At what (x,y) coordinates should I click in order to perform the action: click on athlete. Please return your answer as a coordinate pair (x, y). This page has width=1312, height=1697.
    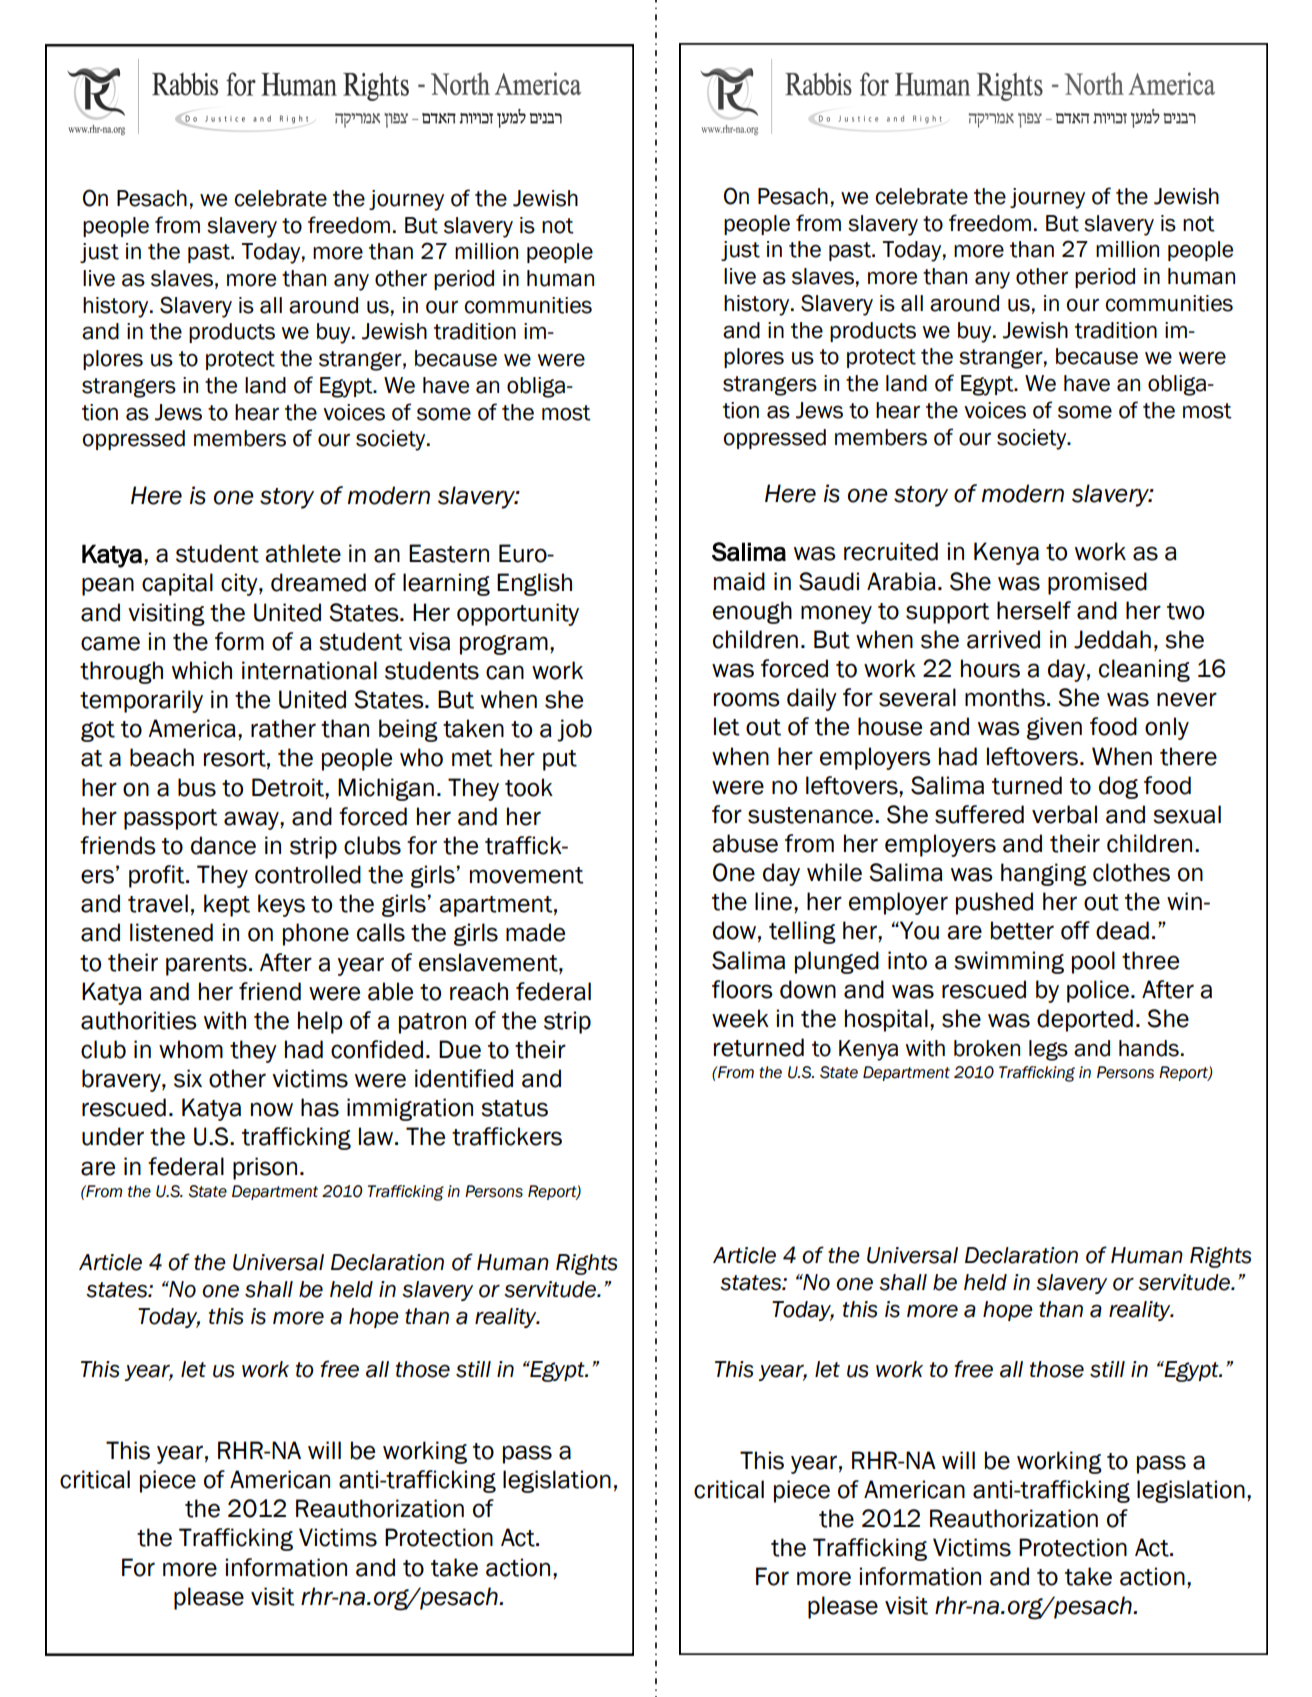
    Looking at the image, I should click on (303, 553).
